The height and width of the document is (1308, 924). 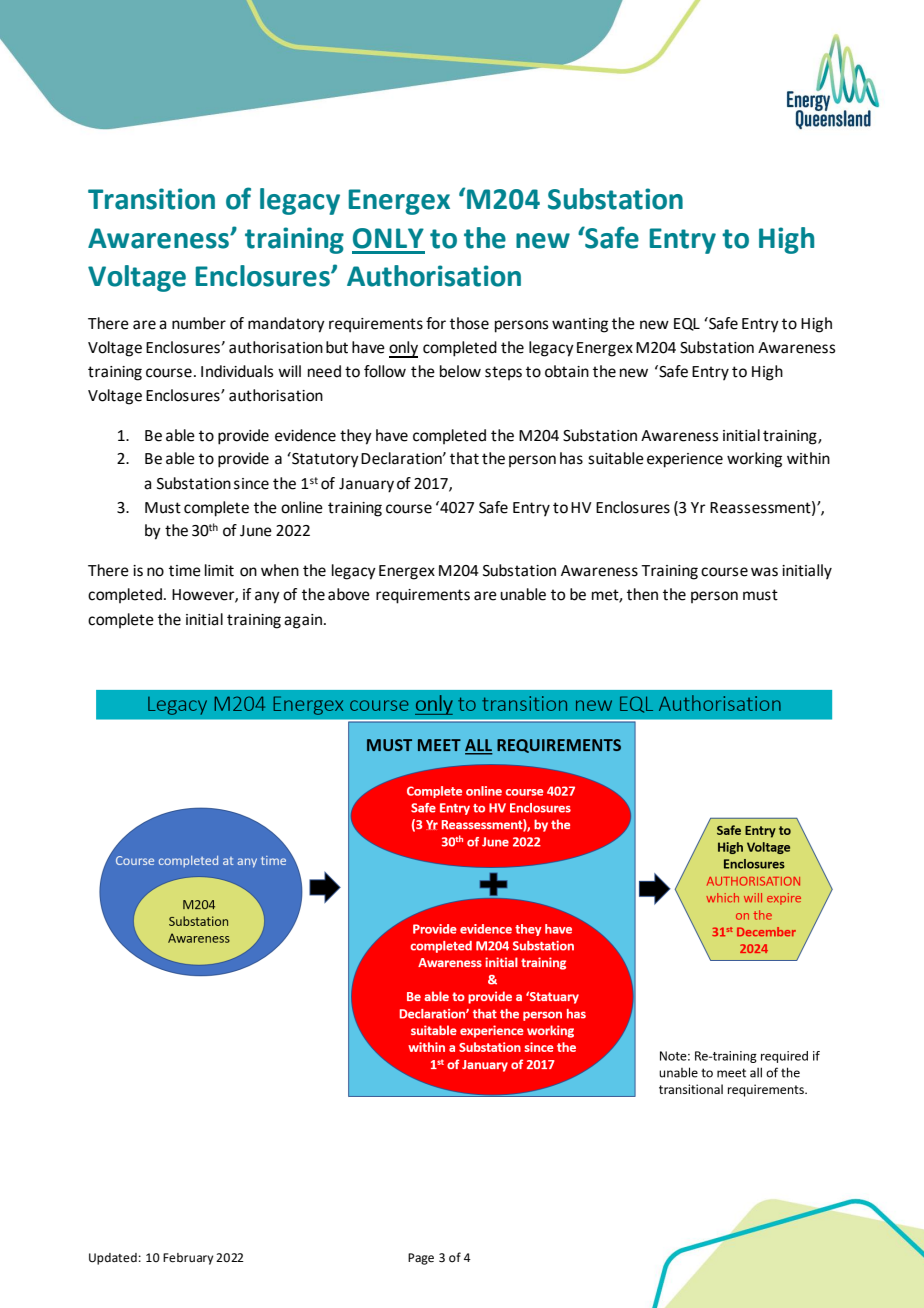 What do you see at coordinates (151, 199) in the document?
I see `Transition` at bounding box center [151, 199].
